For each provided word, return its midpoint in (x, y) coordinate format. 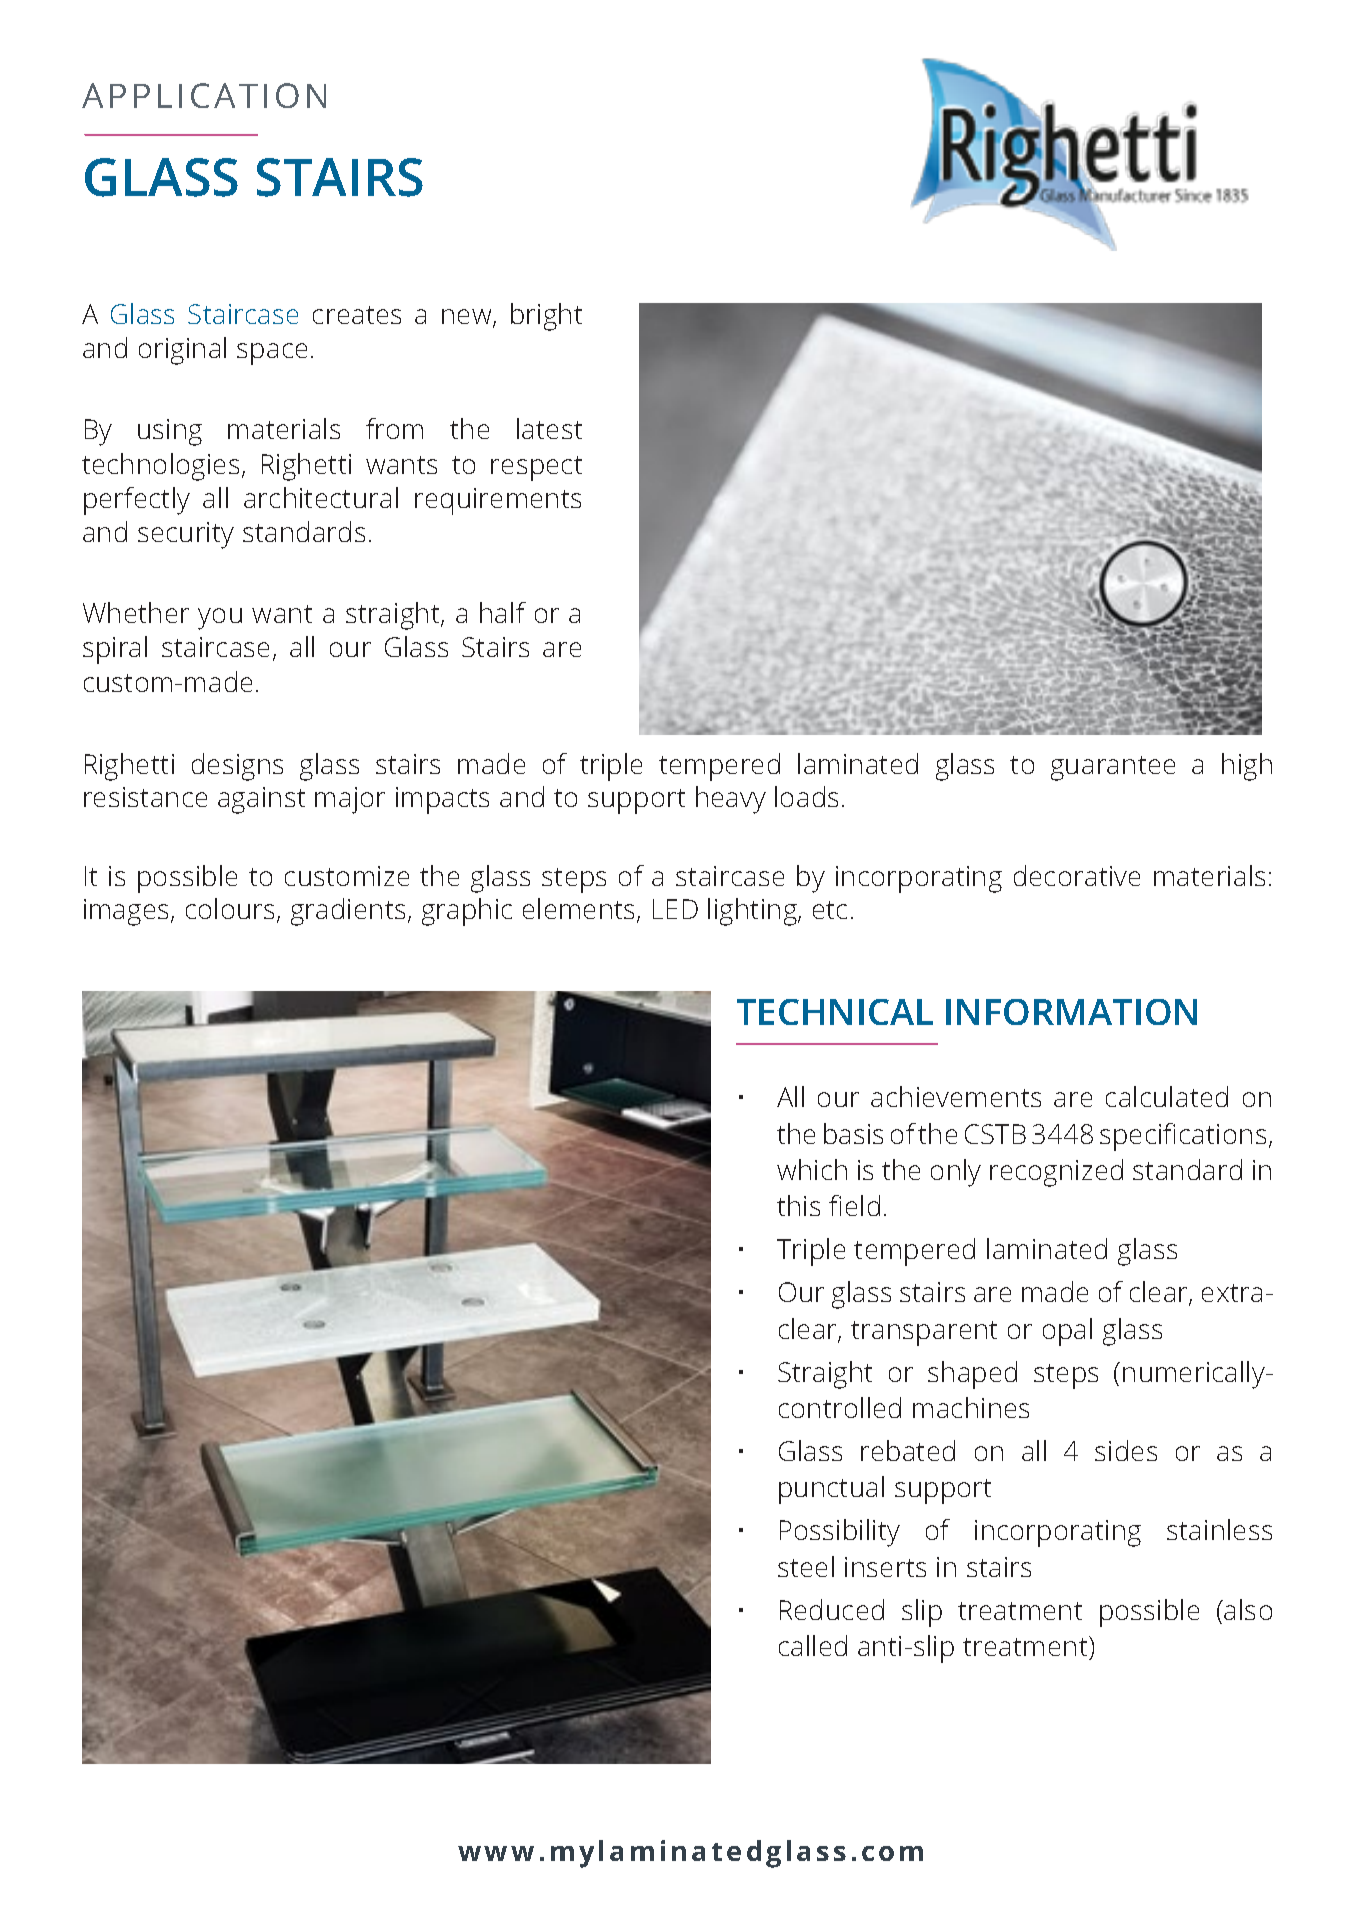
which (812, 1169)
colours (232, 910)
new (468, 318)
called (813, 1645)
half (503, 612)
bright (546, 317)
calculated (1167, 1096)
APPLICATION (204, 95)
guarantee (1113, 768)
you (220, 619)
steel (806, 1566)
